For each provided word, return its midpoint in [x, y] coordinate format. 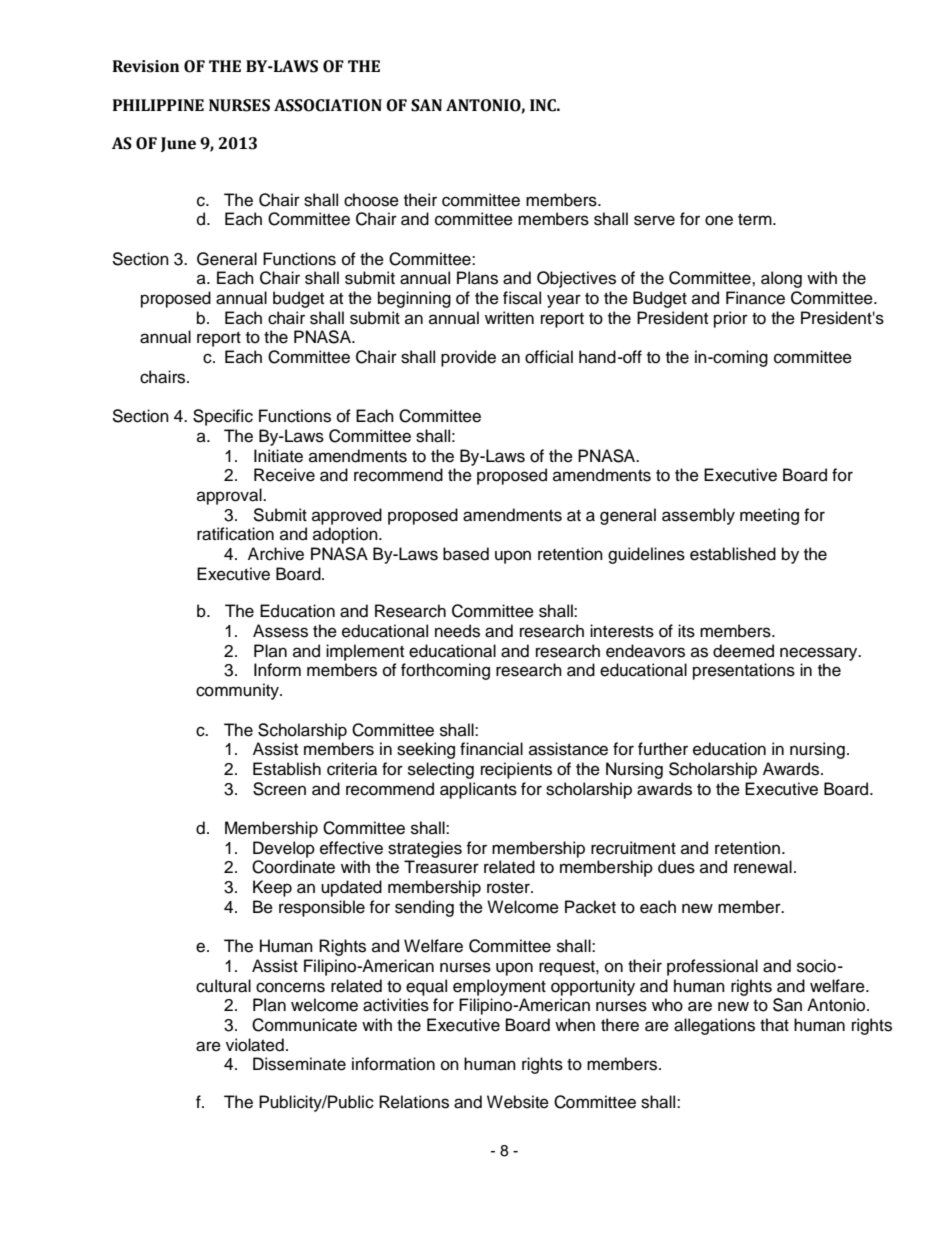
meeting [769, 516]
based [466, 554]
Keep [272, 888]
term [756, 220]
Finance [755, 298]
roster [509, 888]
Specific [223, 417]
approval [230, 496]
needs [457, 631]
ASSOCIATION [328, 105]
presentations [744, 671]
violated [255, 1045]
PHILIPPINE [158, 105]
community [239, 691]
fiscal [522, 298]
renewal [763, 867]
